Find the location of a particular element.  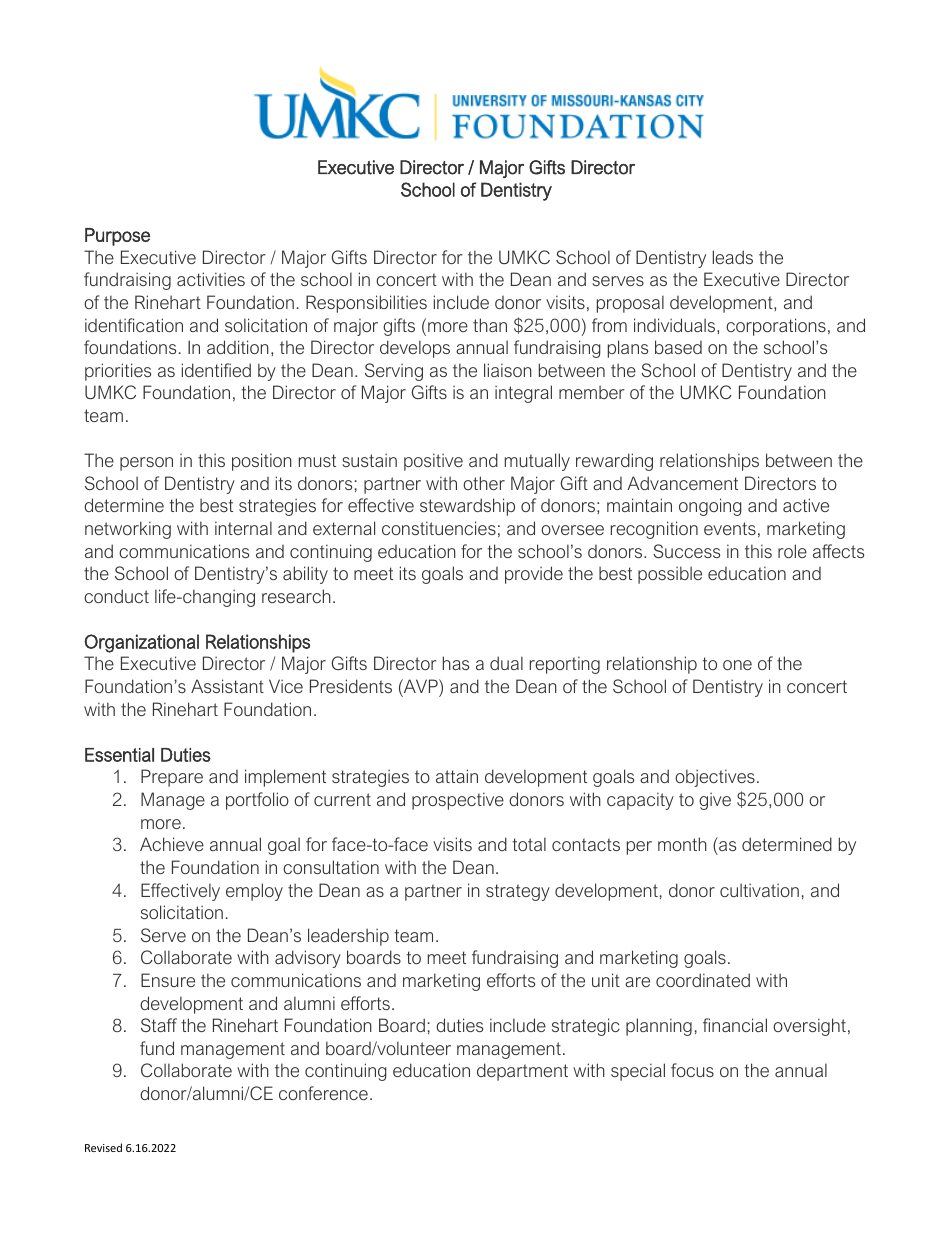

conduct is located at coordinates (116, 596).
